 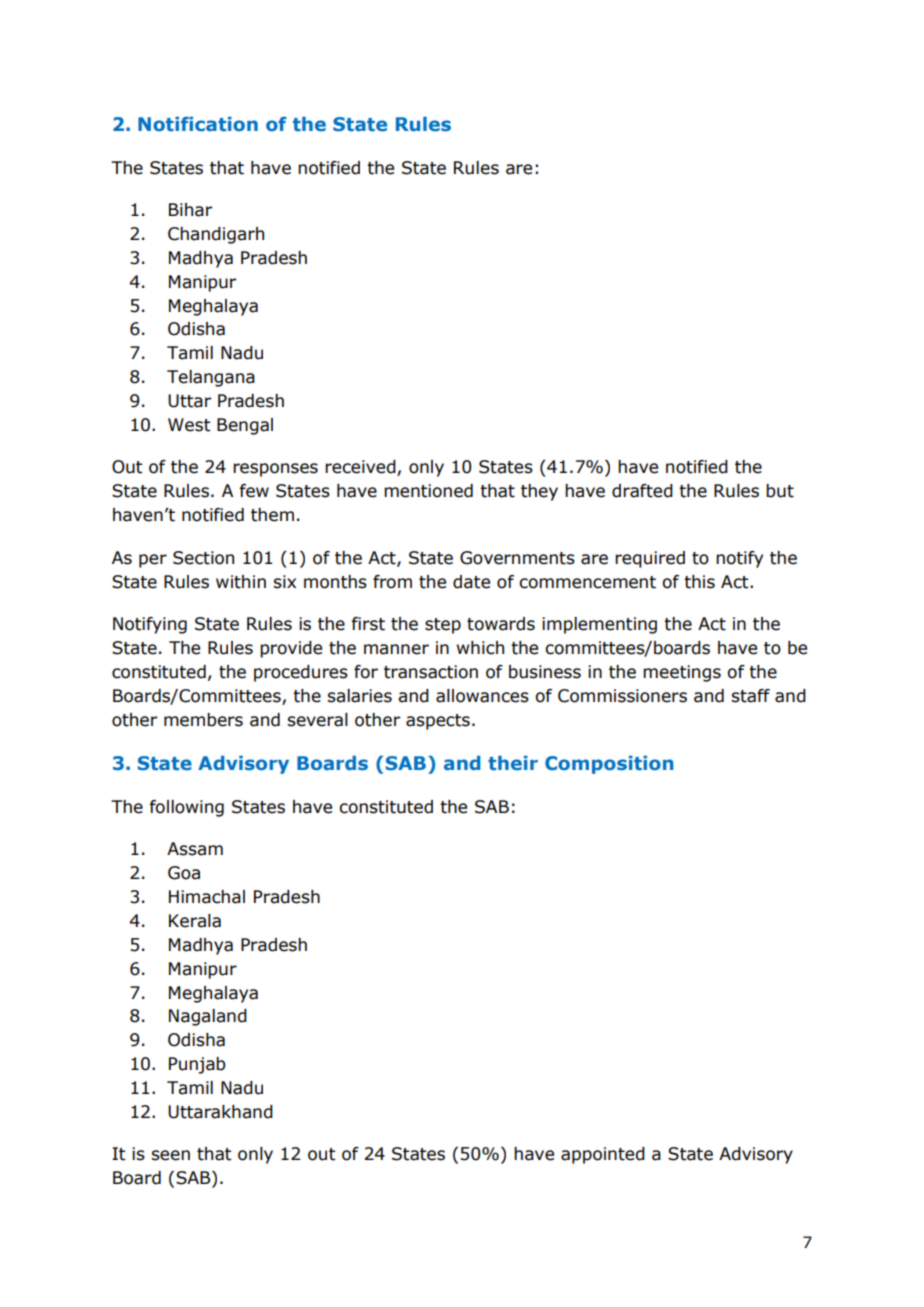 I want to click on appointed, so click(x=603, y=1155).
